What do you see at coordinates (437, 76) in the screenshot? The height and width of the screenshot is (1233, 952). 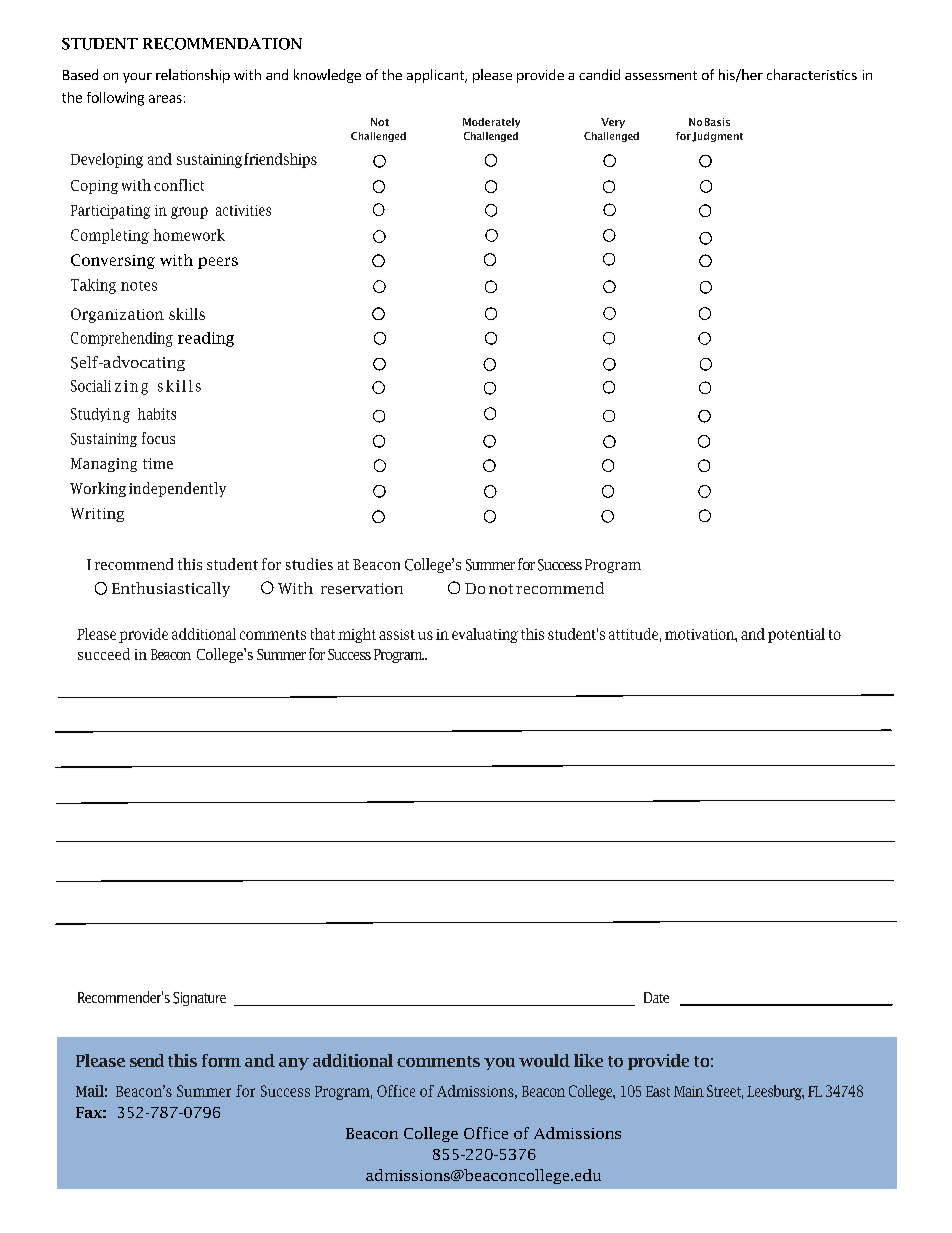 I see `applicant` at bounding box center [437, 76].
